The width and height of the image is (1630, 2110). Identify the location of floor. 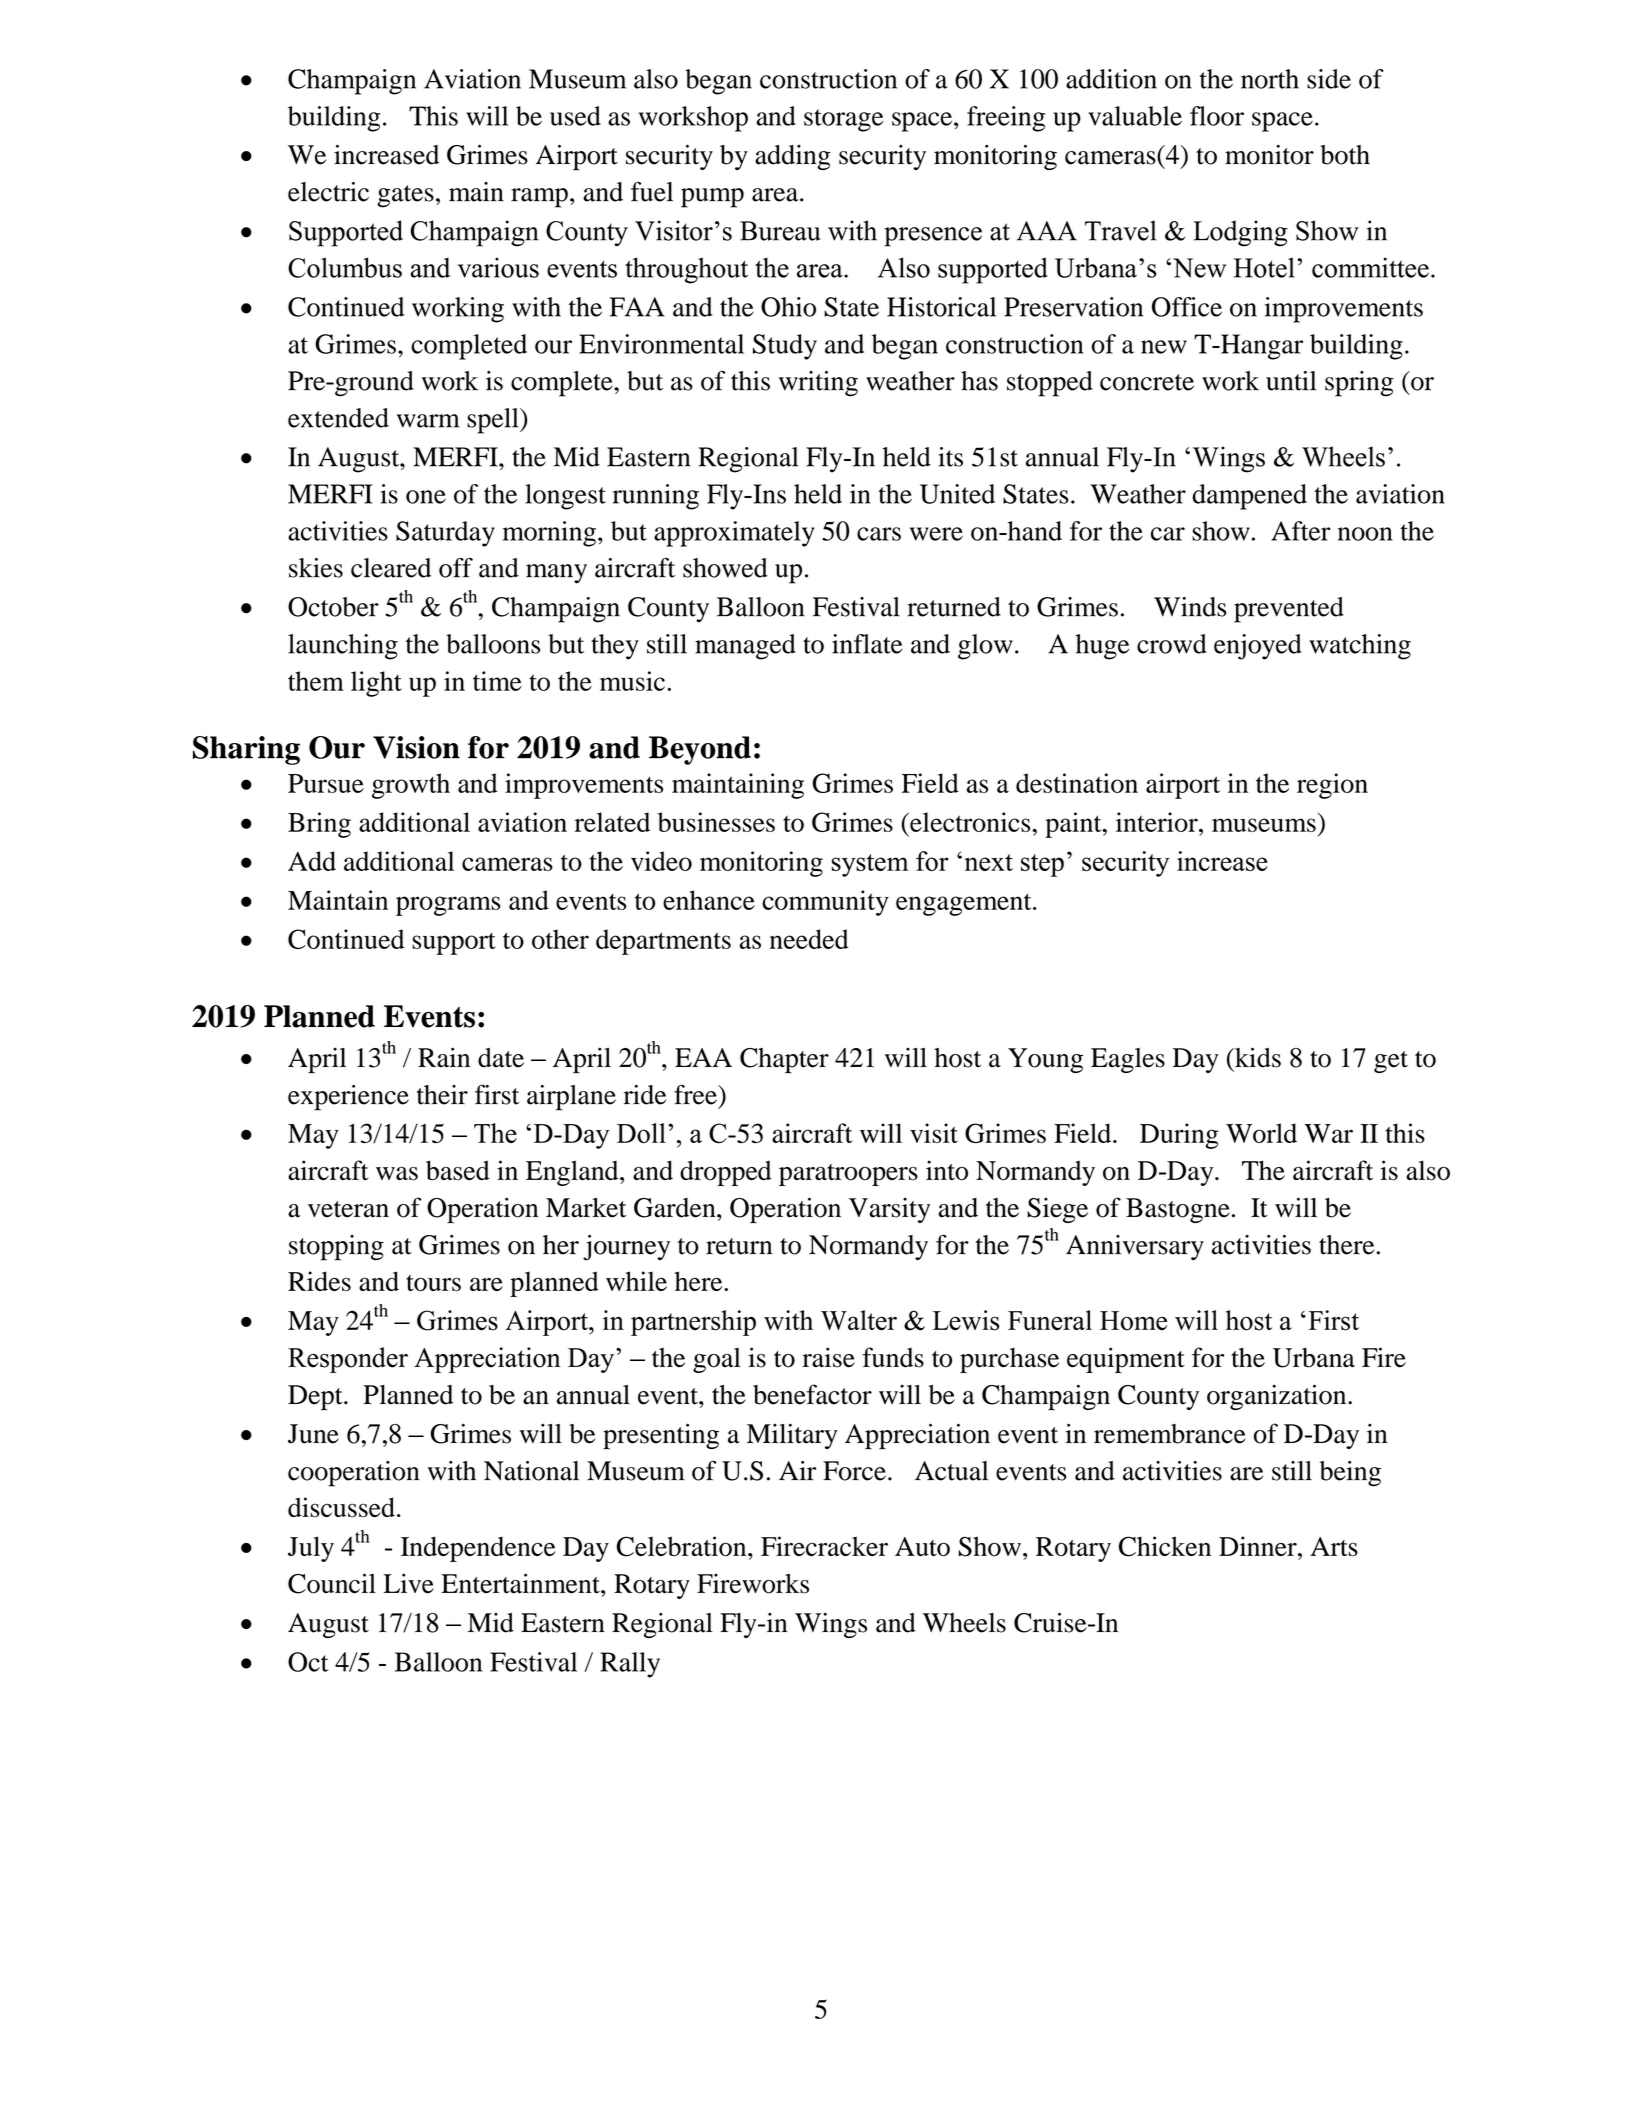
(1217, 116).
